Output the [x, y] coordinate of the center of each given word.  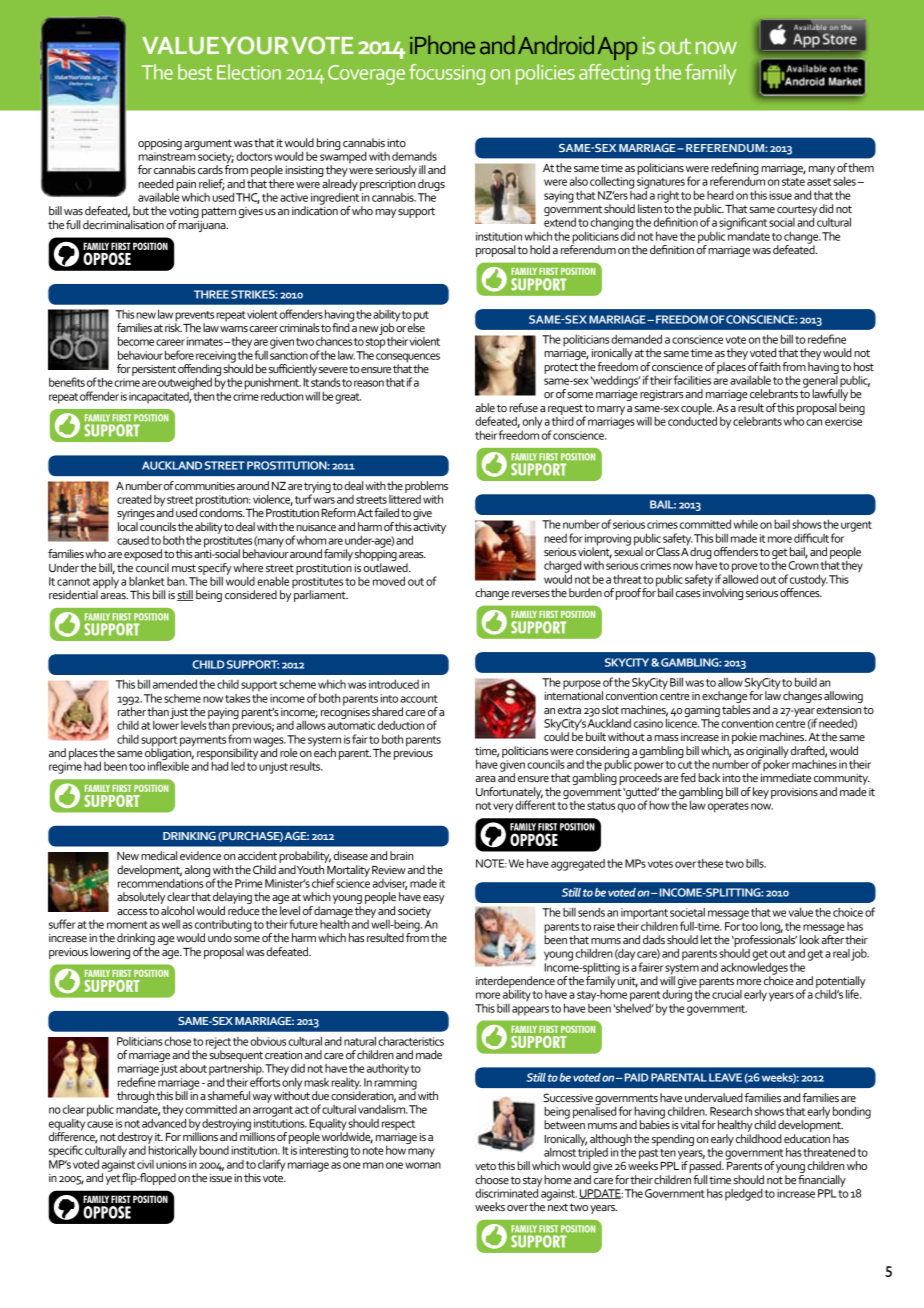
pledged [744, 1195]
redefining [735, 170]
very [503, 808]
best [195, 72]
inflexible [168, 765]
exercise [843, 421]
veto [485, 1166]
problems [426, 488]
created [134, 499]
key [761, 793]
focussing [447, 74]
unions [171, 1164]
